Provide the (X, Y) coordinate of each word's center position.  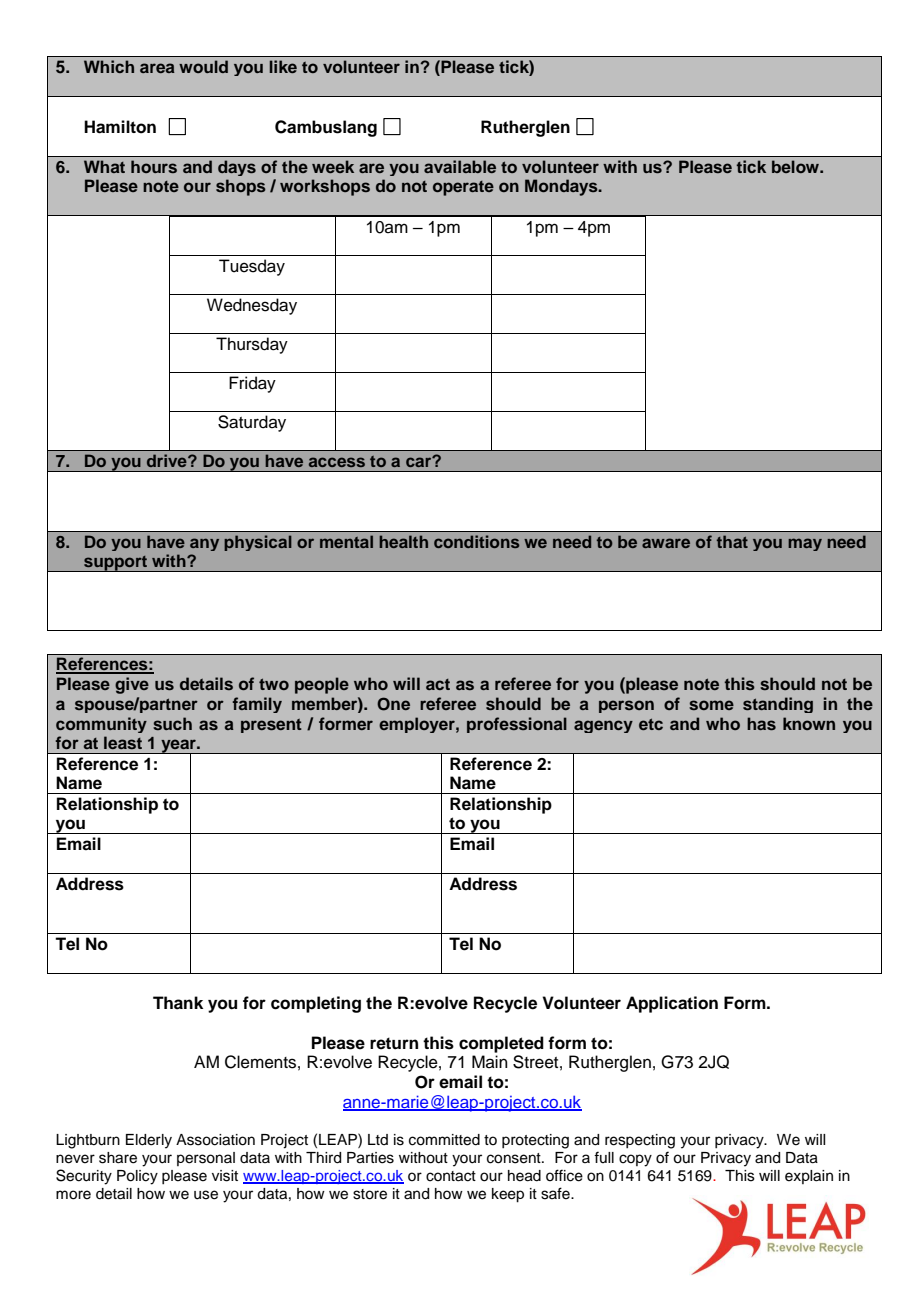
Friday (252, 384)
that (732, 541)
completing (316, 1004)
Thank (178, 1003)
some (711, 705)
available (460, 166)
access (337, 462)
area (157, 68)
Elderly (149, 1141)
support (115, 563)
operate (463, 188)
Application (672, 1004)
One (393, 704)
